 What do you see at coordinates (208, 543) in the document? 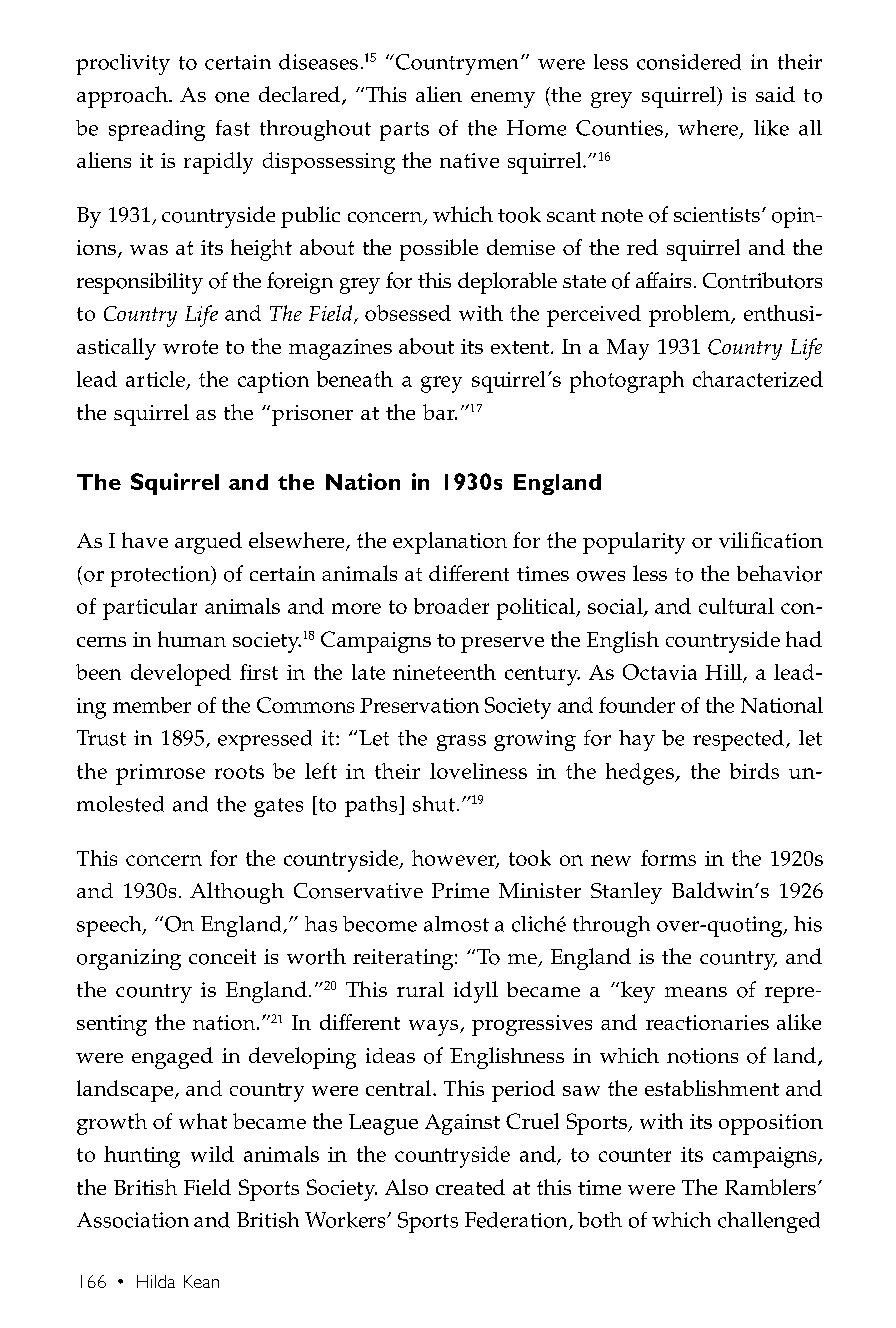
I see `argued` at bounding box center [208, 543].
